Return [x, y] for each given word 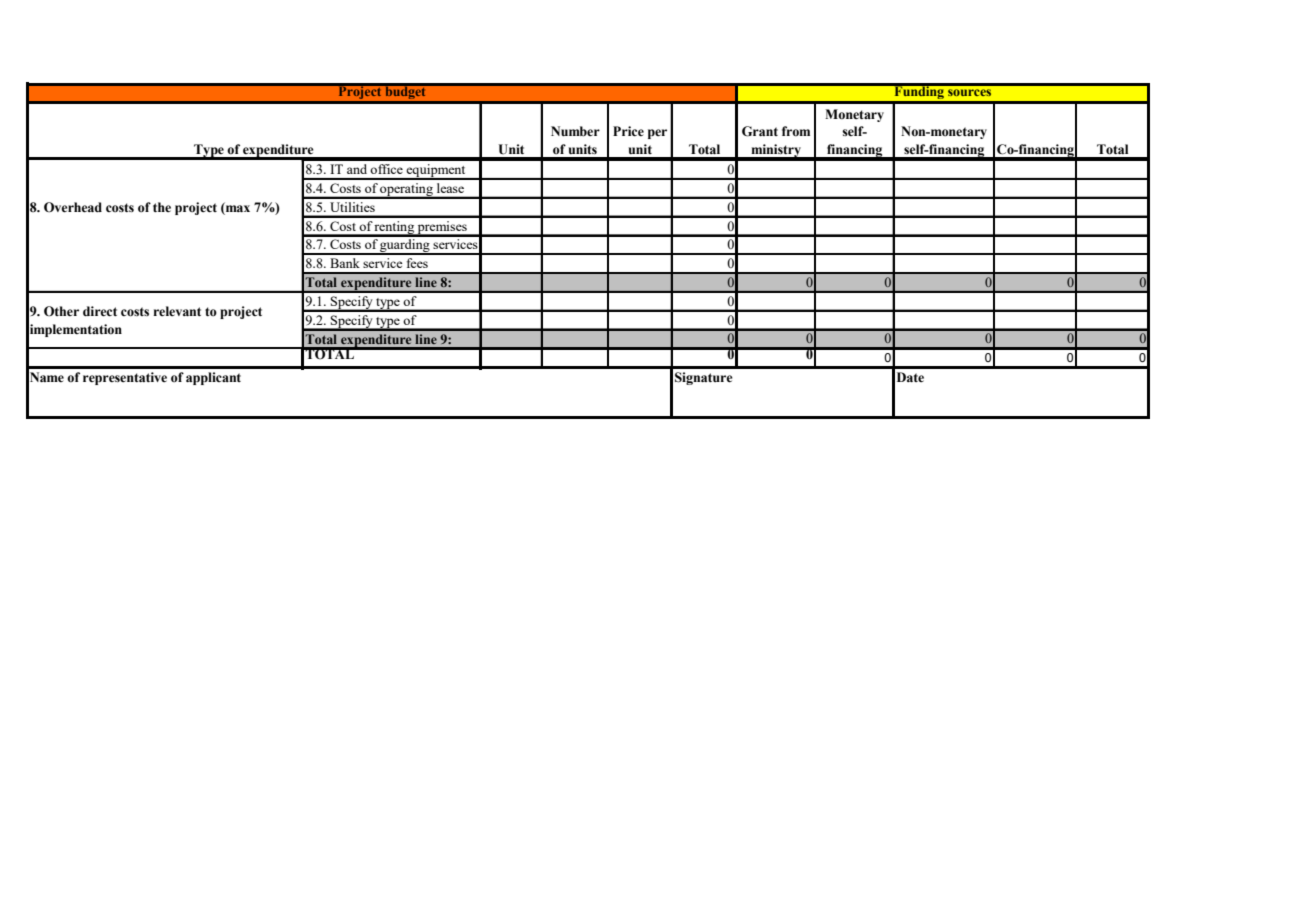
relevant [177, 311]
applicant [213, 378]
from [796, 131]
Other [61, 311]
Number [575, 131]
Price [628, 131]
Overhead [73, 207]
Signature [704, 378]
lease [450, 188]
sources [969, 92]
